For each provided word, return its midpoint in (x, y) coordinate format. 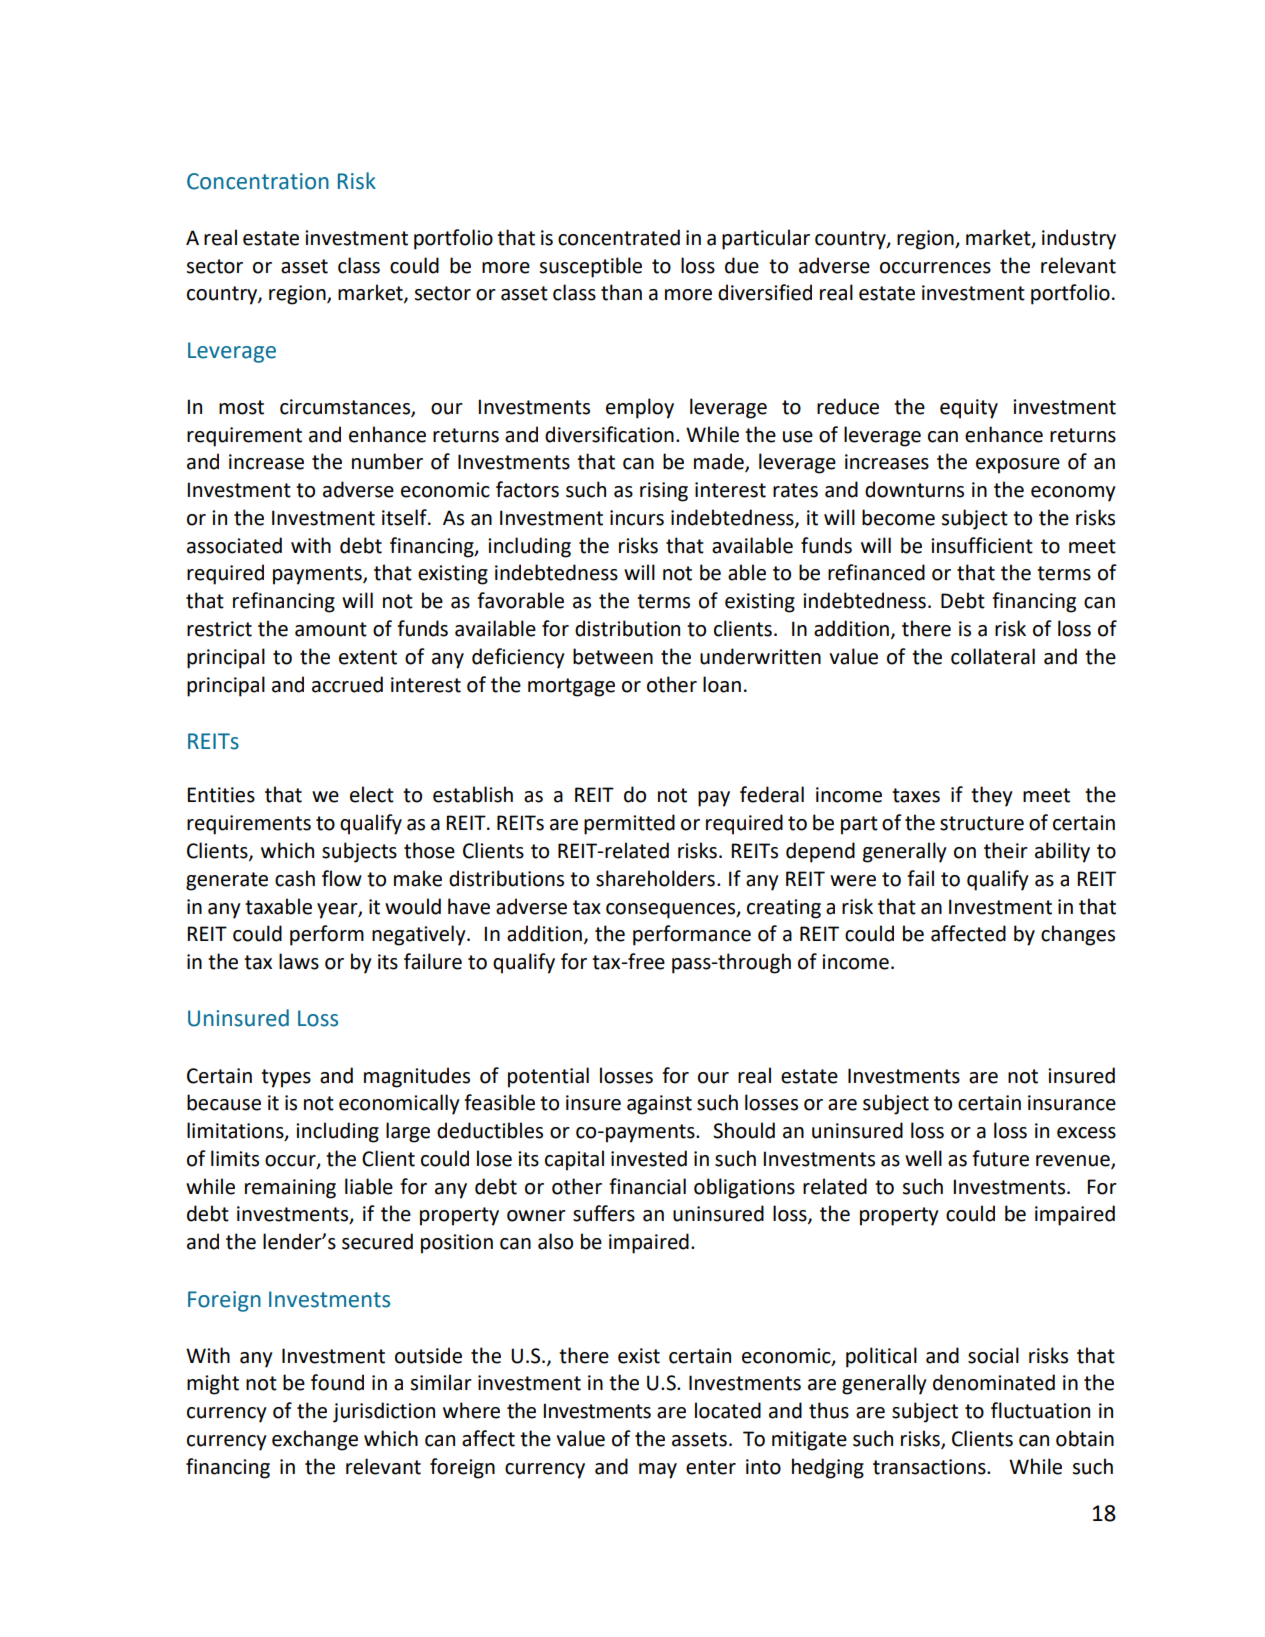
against (659, 1105)
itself (405, 517)
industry (1079, 239)
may (658, 1471)
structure (982, 823)
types (286, 1078)
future (1000, 1158)
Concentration (258, 181)
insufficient (982, 545)
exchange (315, 1440)
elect (372, 794)
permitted (629, 824)
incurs (637, 518)
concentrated (619, 237)
